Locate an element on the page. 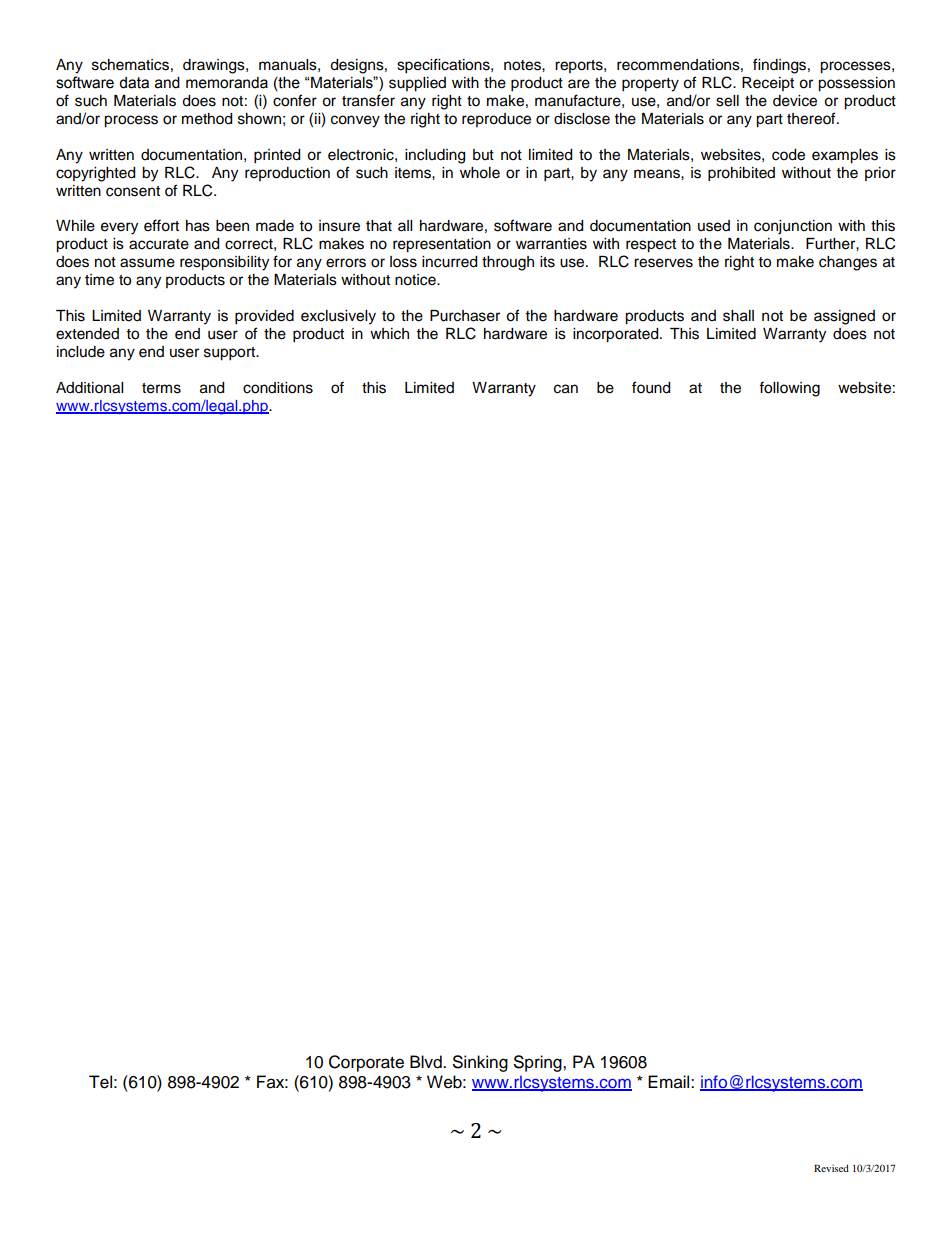 The image size is (952, 1233). found is located at coordinates (651, 387).
